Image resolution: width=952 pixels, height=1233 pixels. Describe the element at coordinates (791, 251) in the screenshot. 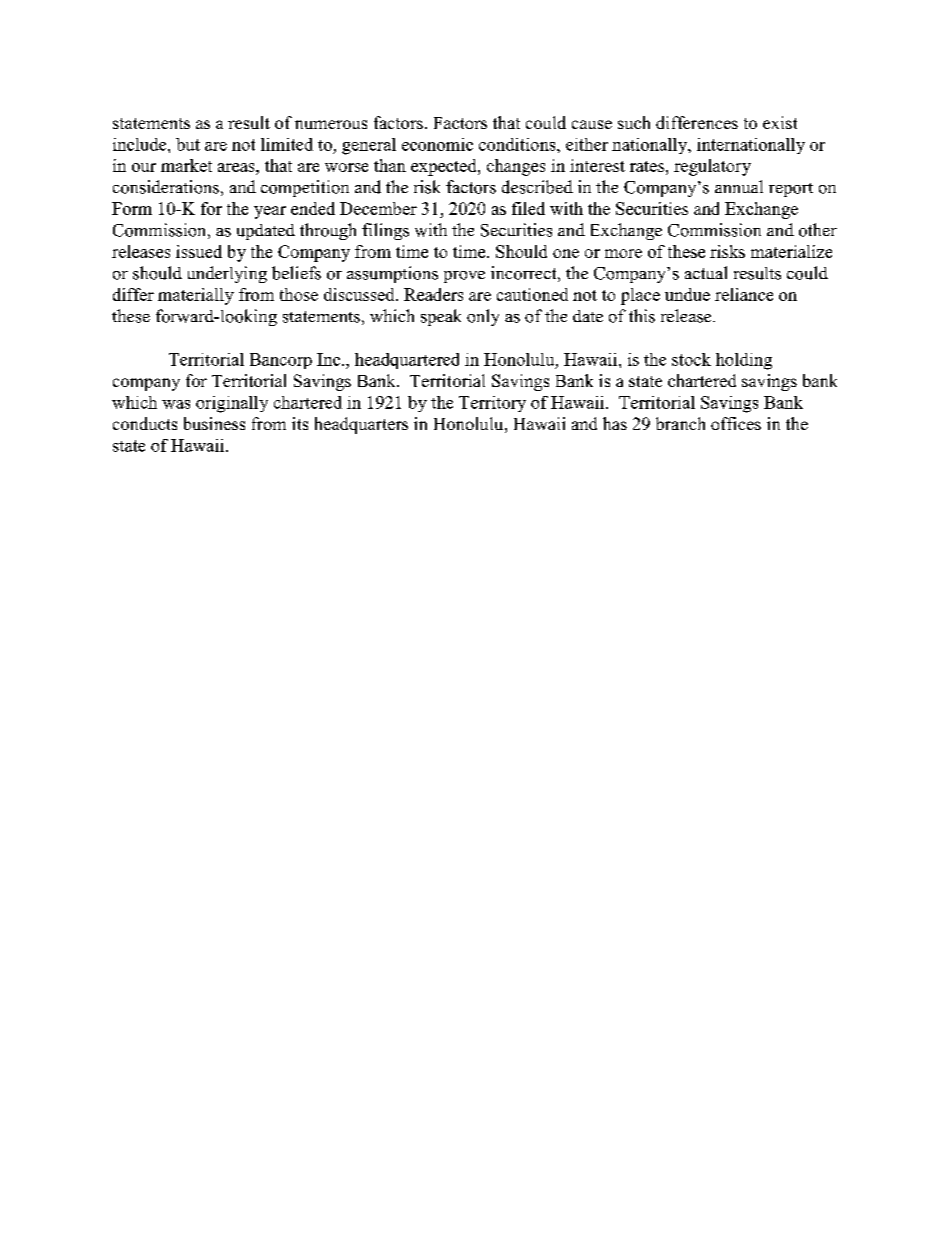

I see `materialize` at that location.
